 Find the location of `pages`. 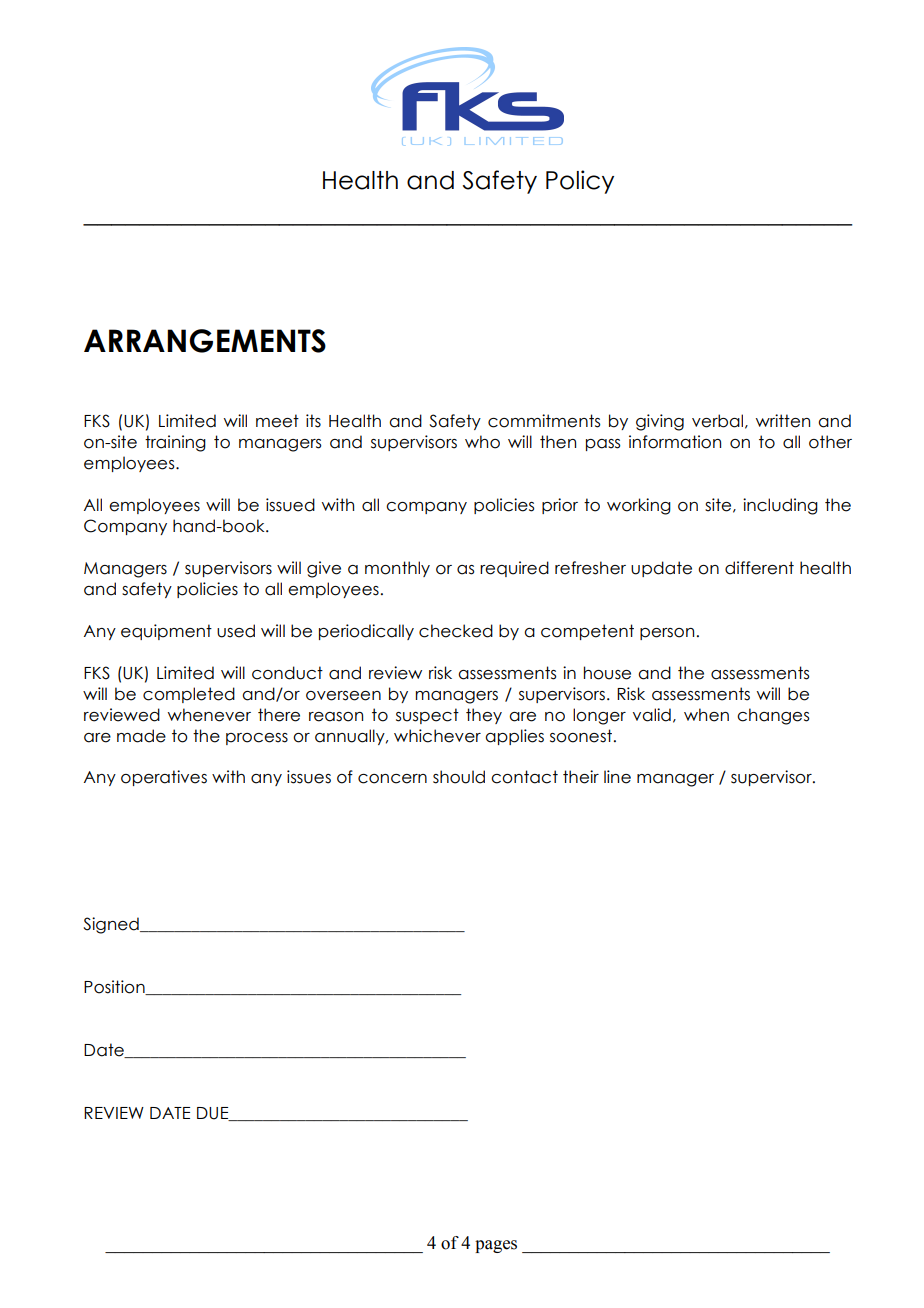

pages is located at coordinates (496, 1246).
